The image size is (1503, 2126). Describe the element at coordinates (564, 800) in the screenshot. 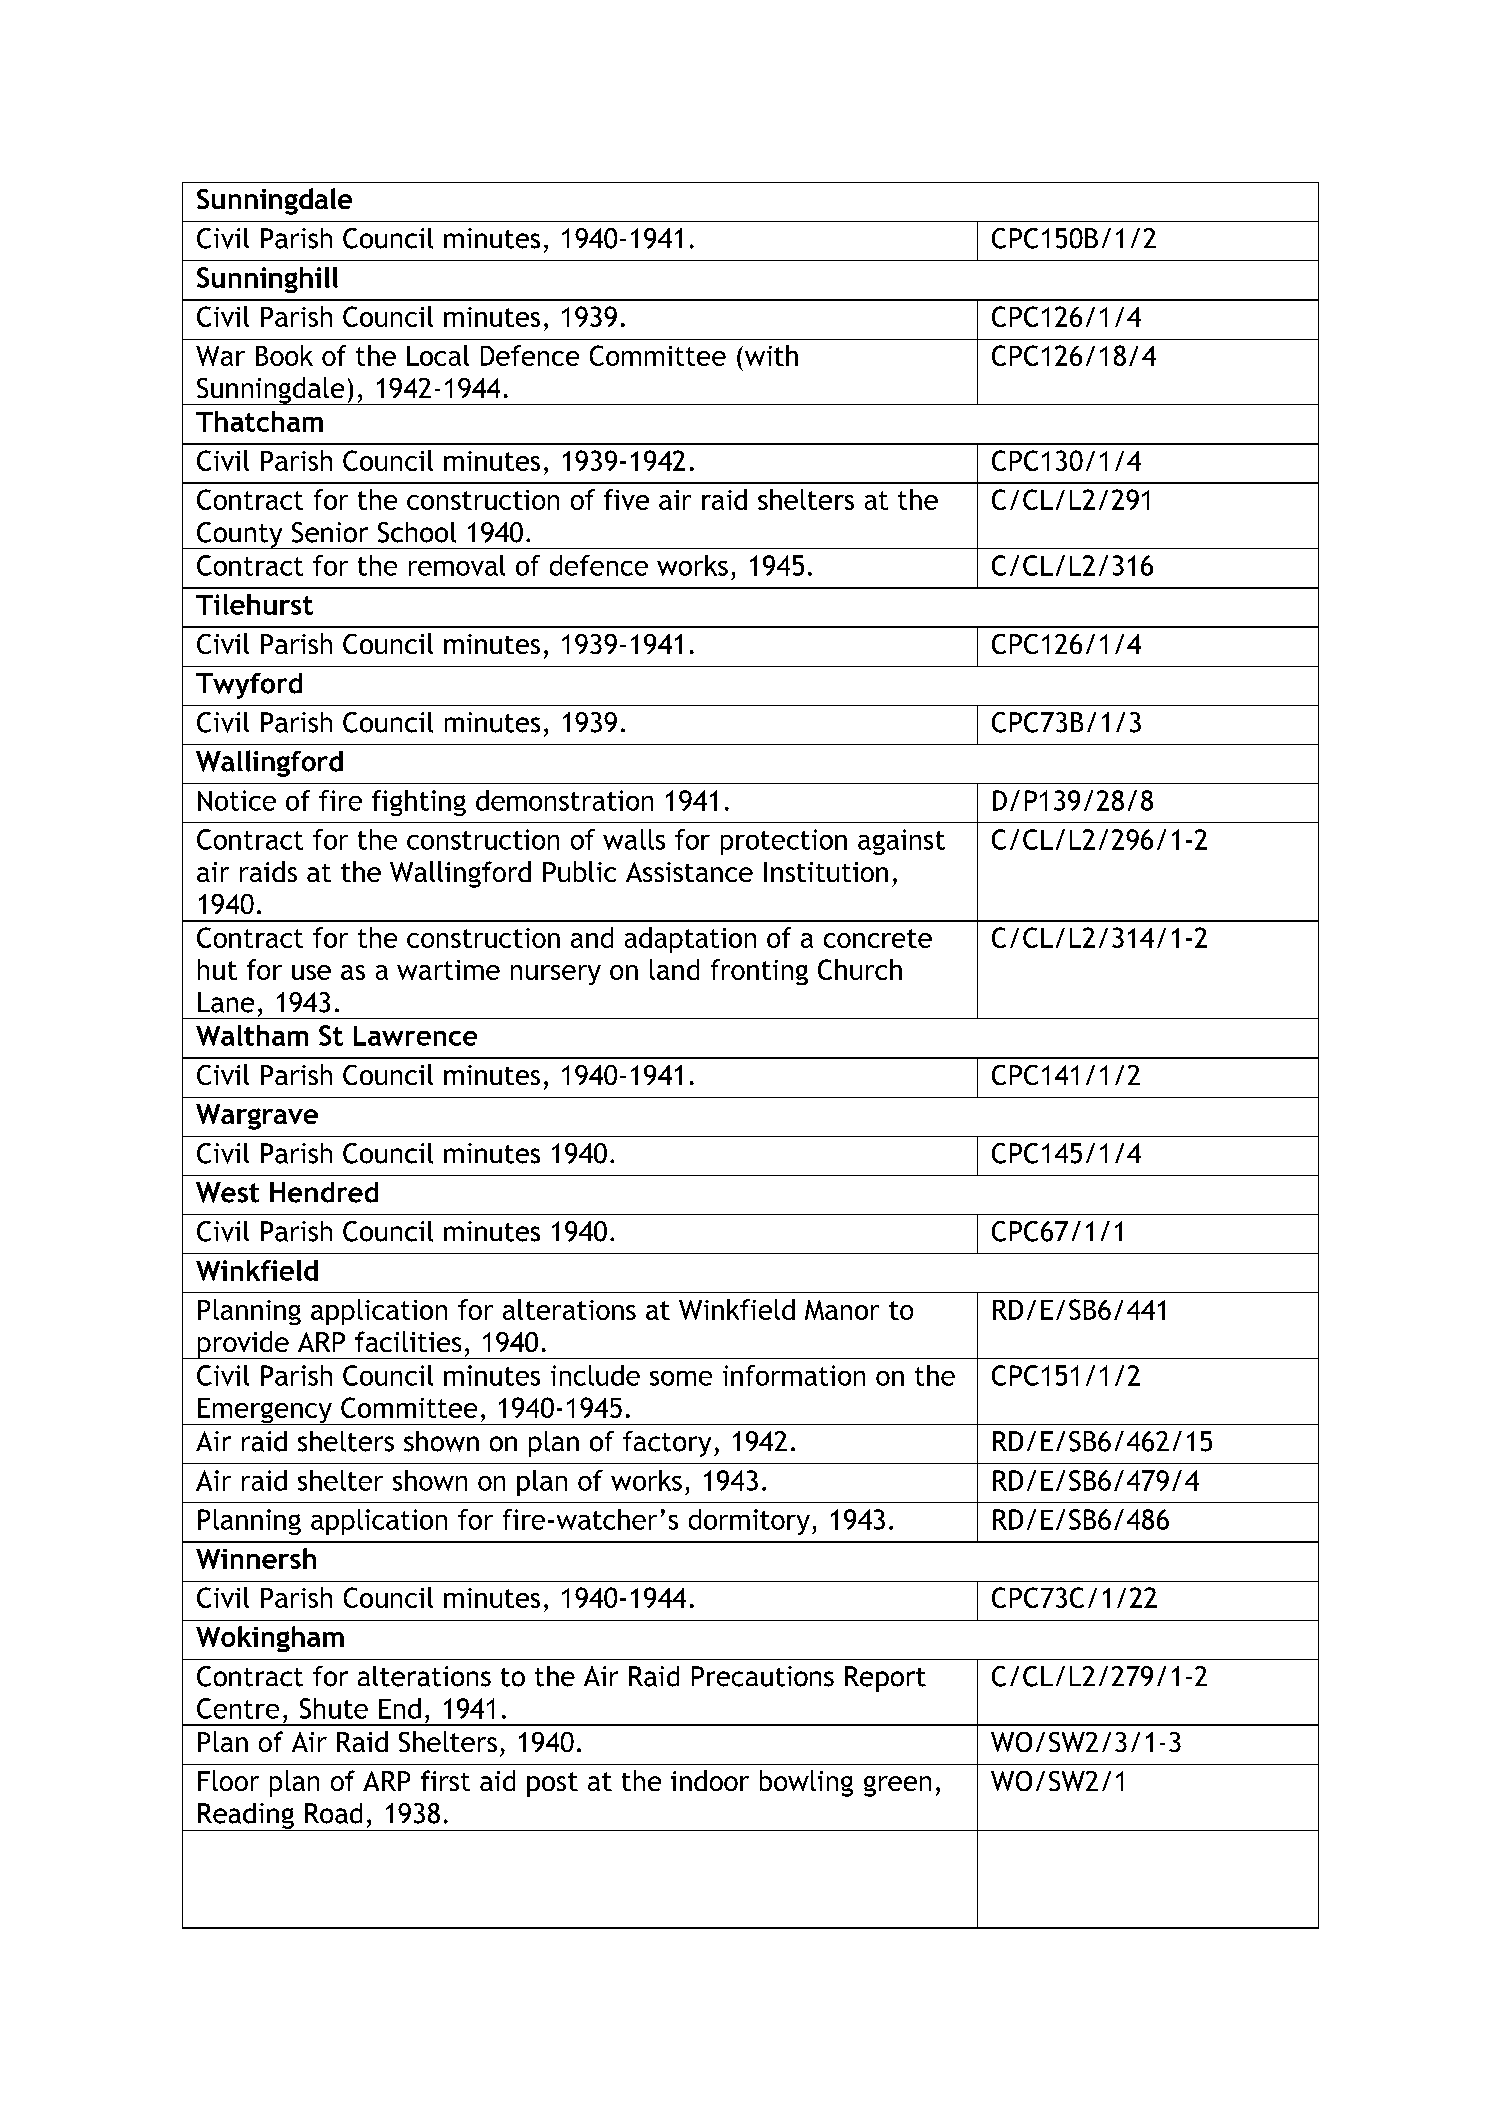

I see `demonstration` at that location.
